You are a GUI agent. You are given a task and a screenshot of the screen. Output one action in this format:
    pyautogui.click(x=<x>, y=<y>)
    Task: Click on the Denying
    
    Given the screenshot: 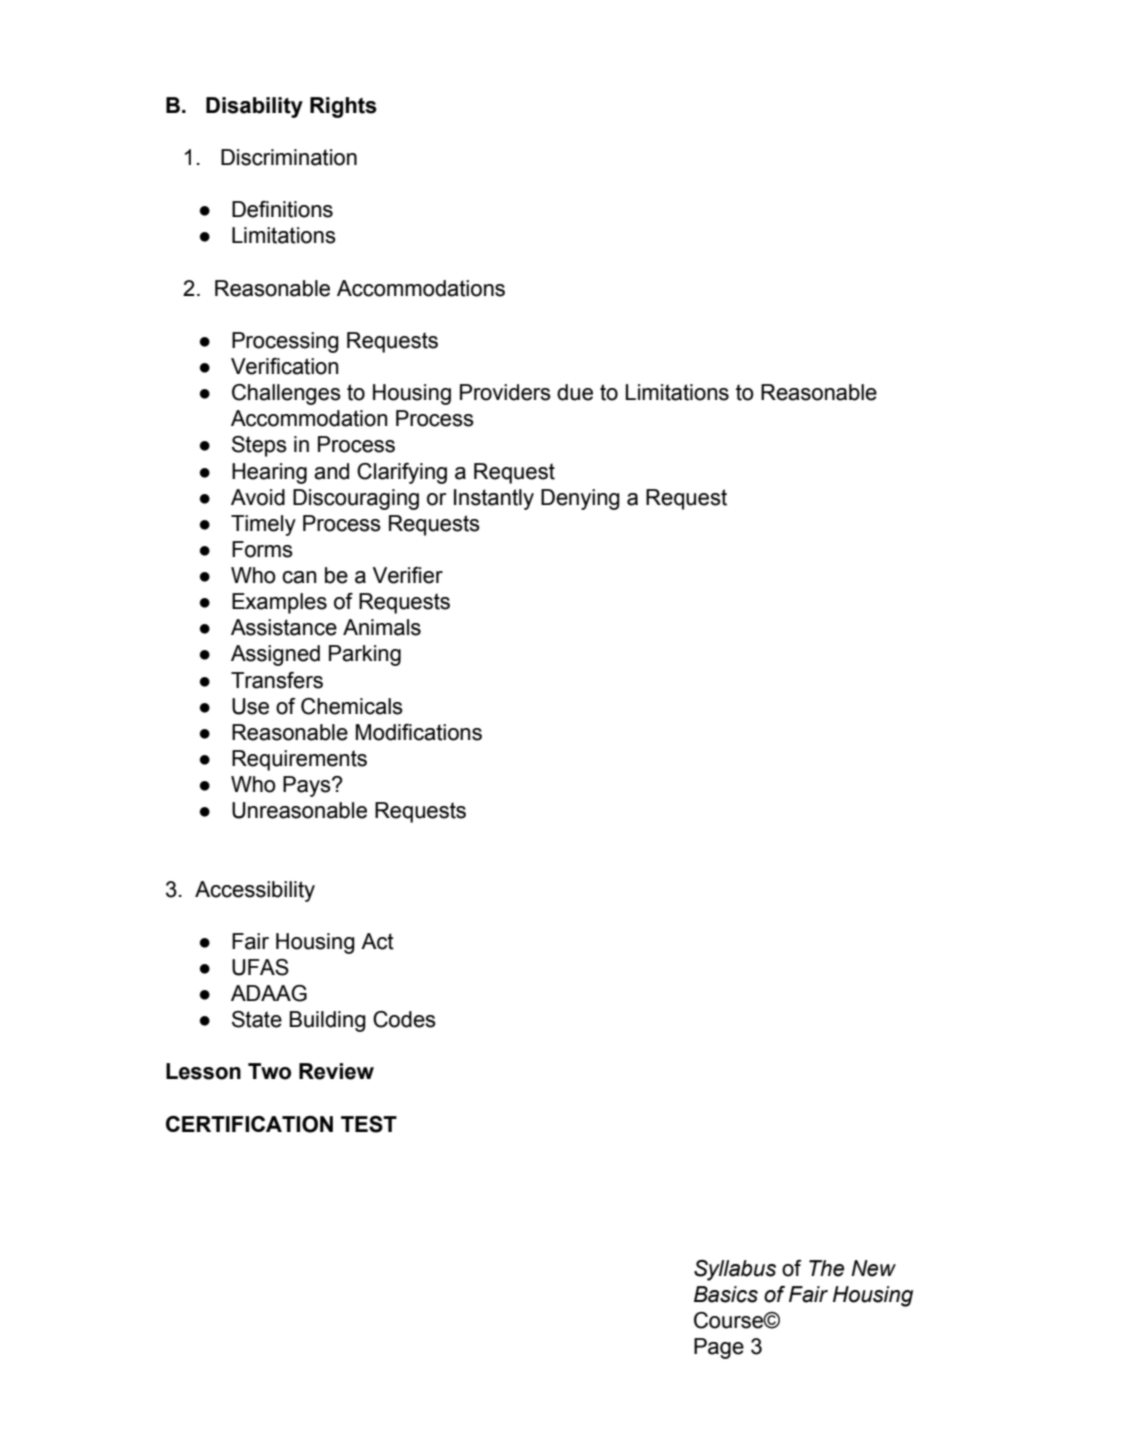 What is the action you would take?
    pyautogui.click(x=580, y=499)
